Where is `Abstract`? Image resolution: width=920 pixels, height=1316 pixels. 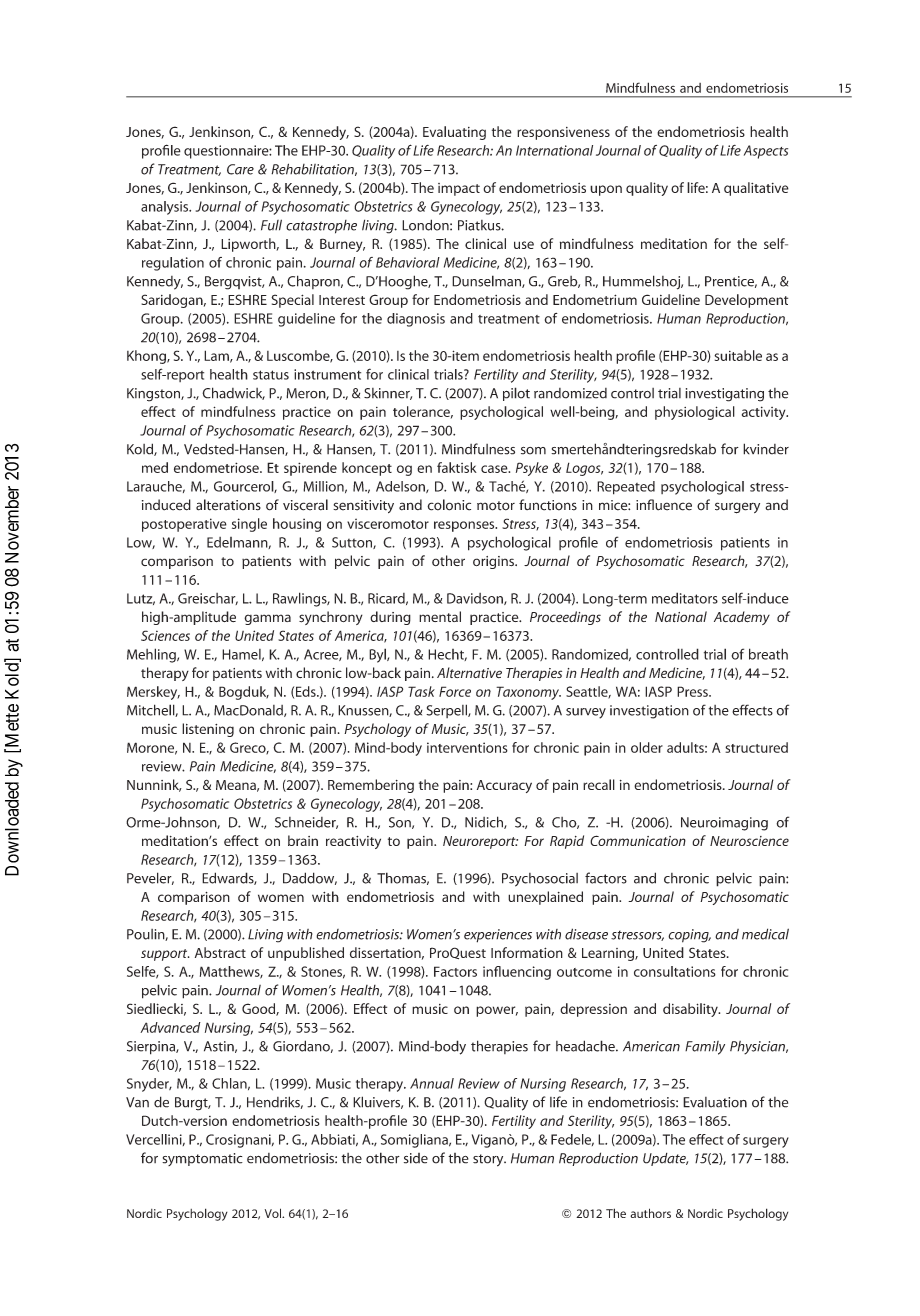 Abstract is located at coordinates (220, 952).
